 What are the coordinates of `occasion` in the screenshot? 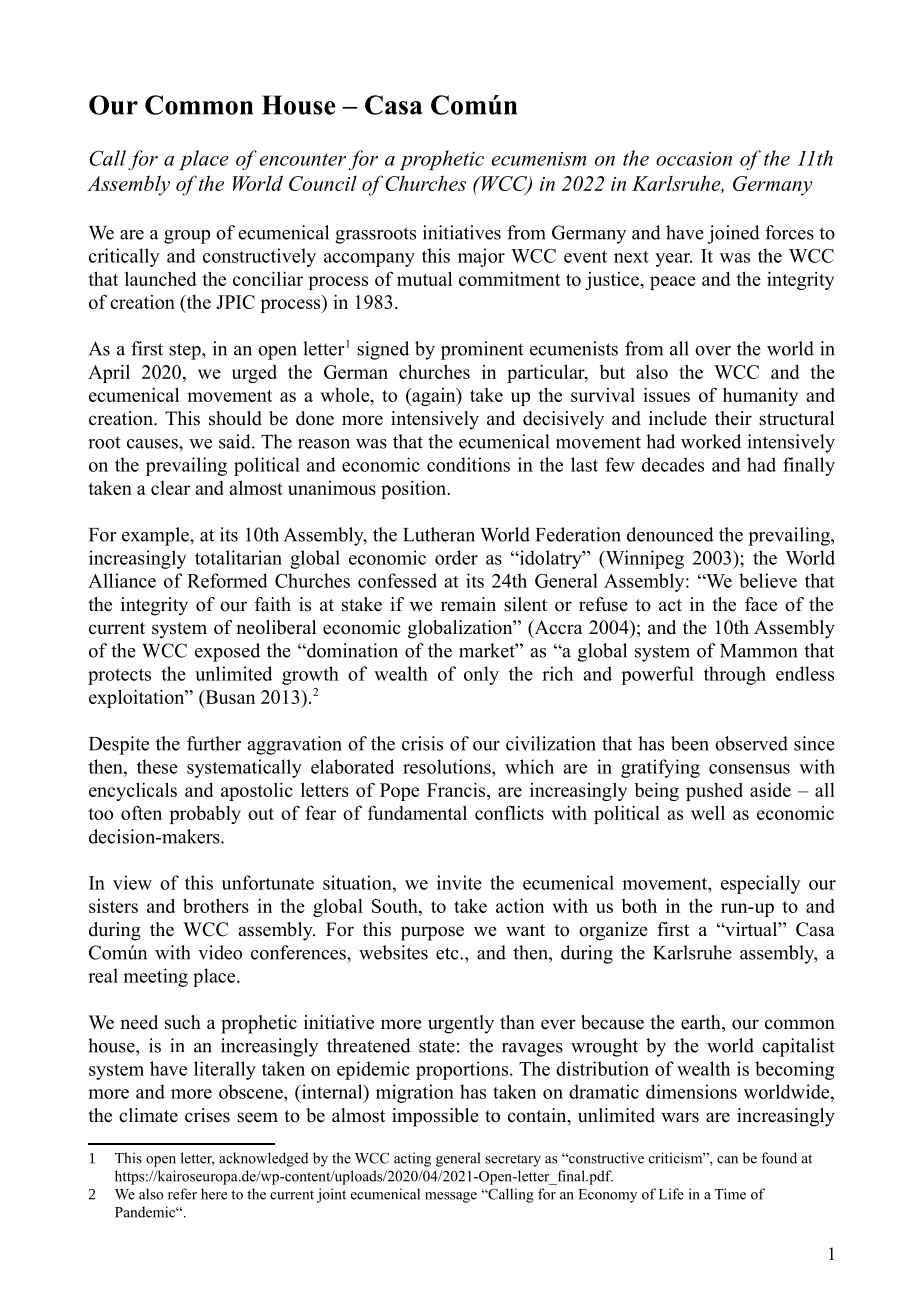 It's located at (694, 158).
